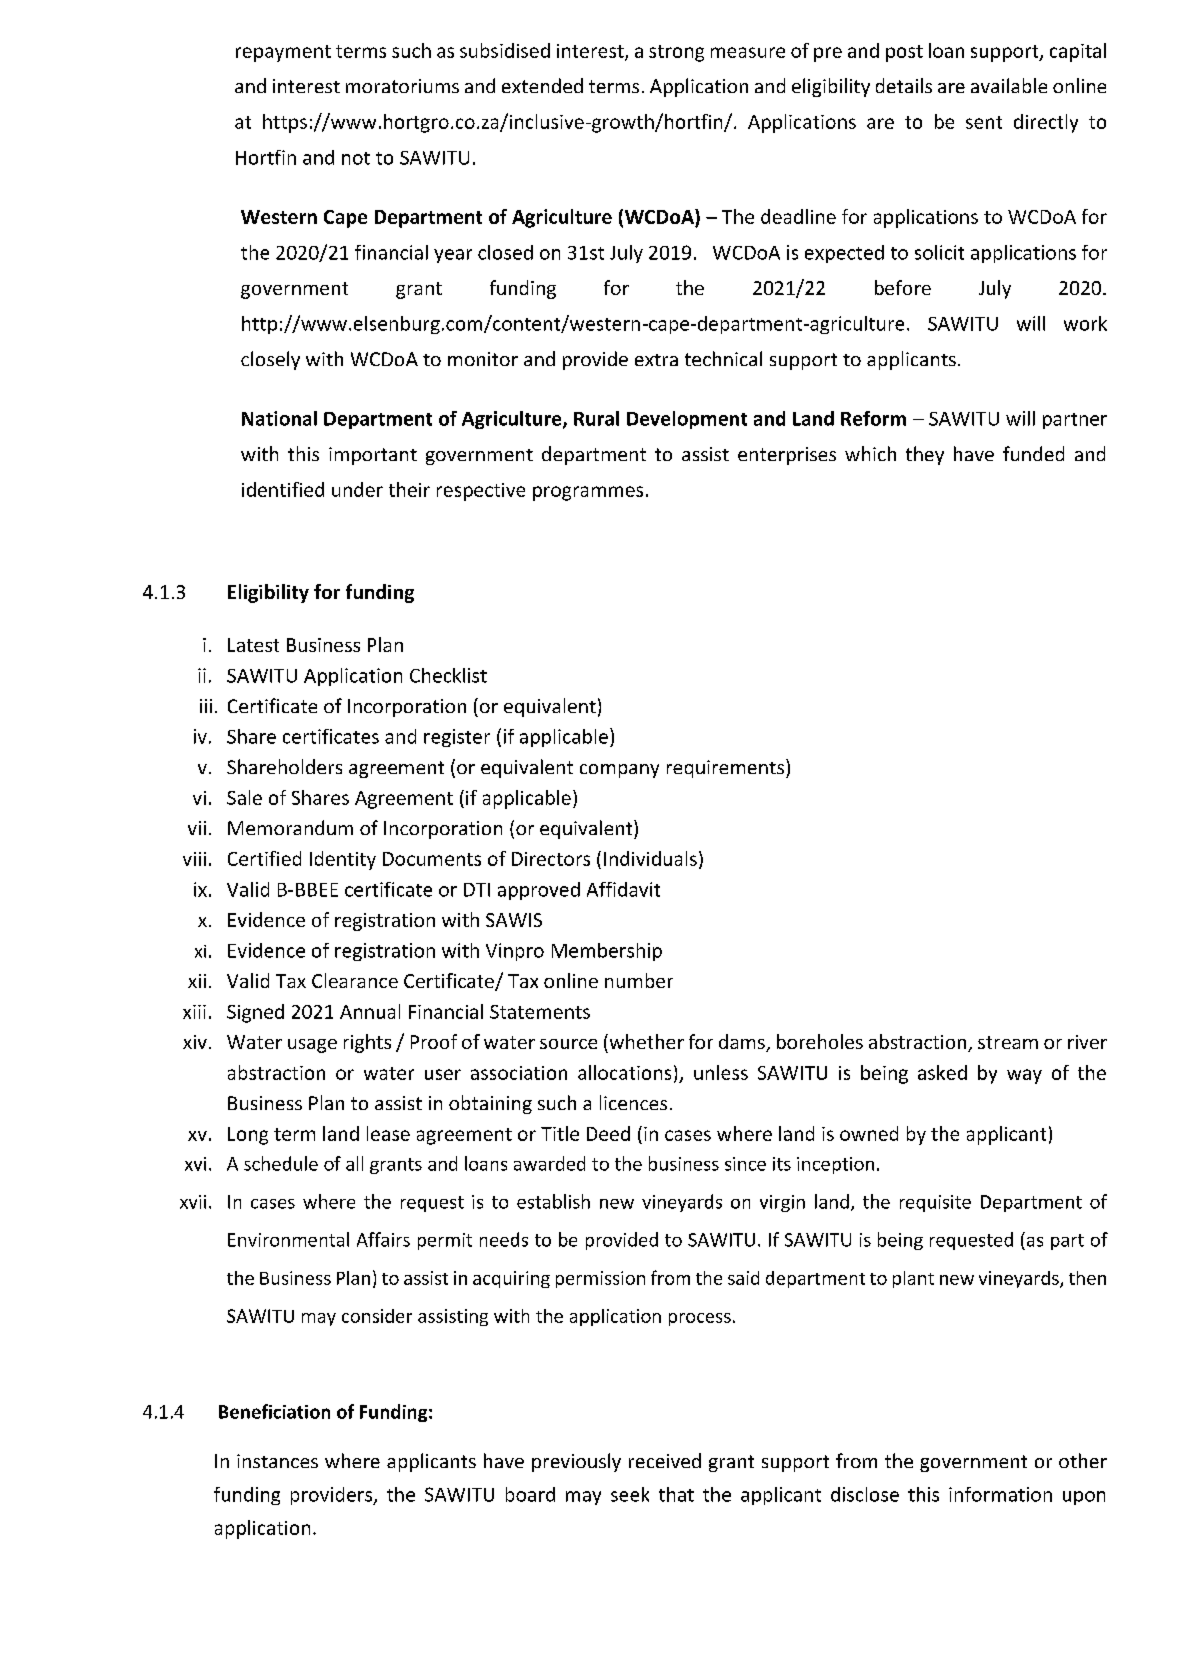  What do you see at coordinates (676, 53) in the screenshot?
I see `strong` at bounding box center [676, 53].
